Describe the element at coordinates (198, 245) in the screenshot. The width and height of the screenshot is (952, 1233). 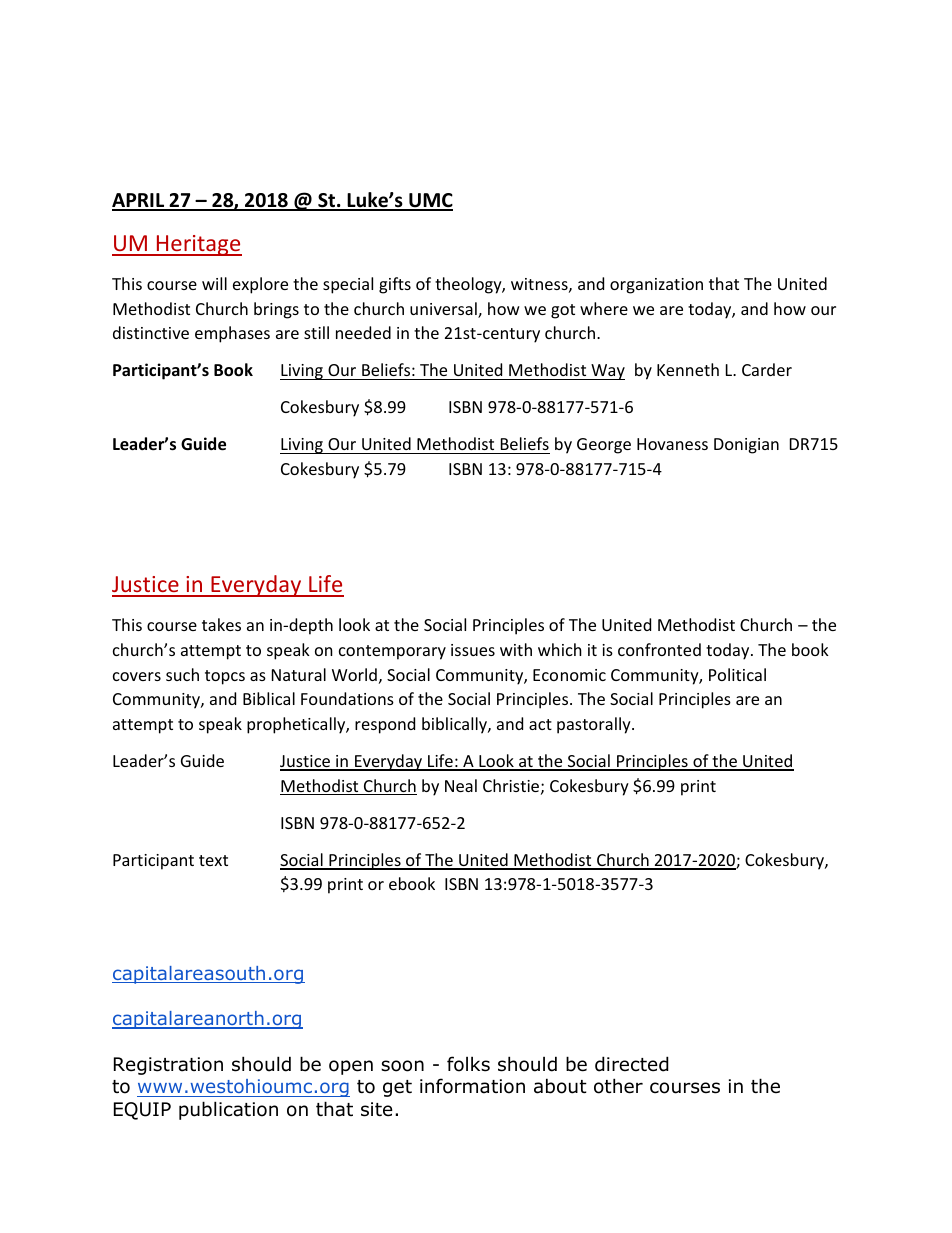
I see `Heritage` at that location.
